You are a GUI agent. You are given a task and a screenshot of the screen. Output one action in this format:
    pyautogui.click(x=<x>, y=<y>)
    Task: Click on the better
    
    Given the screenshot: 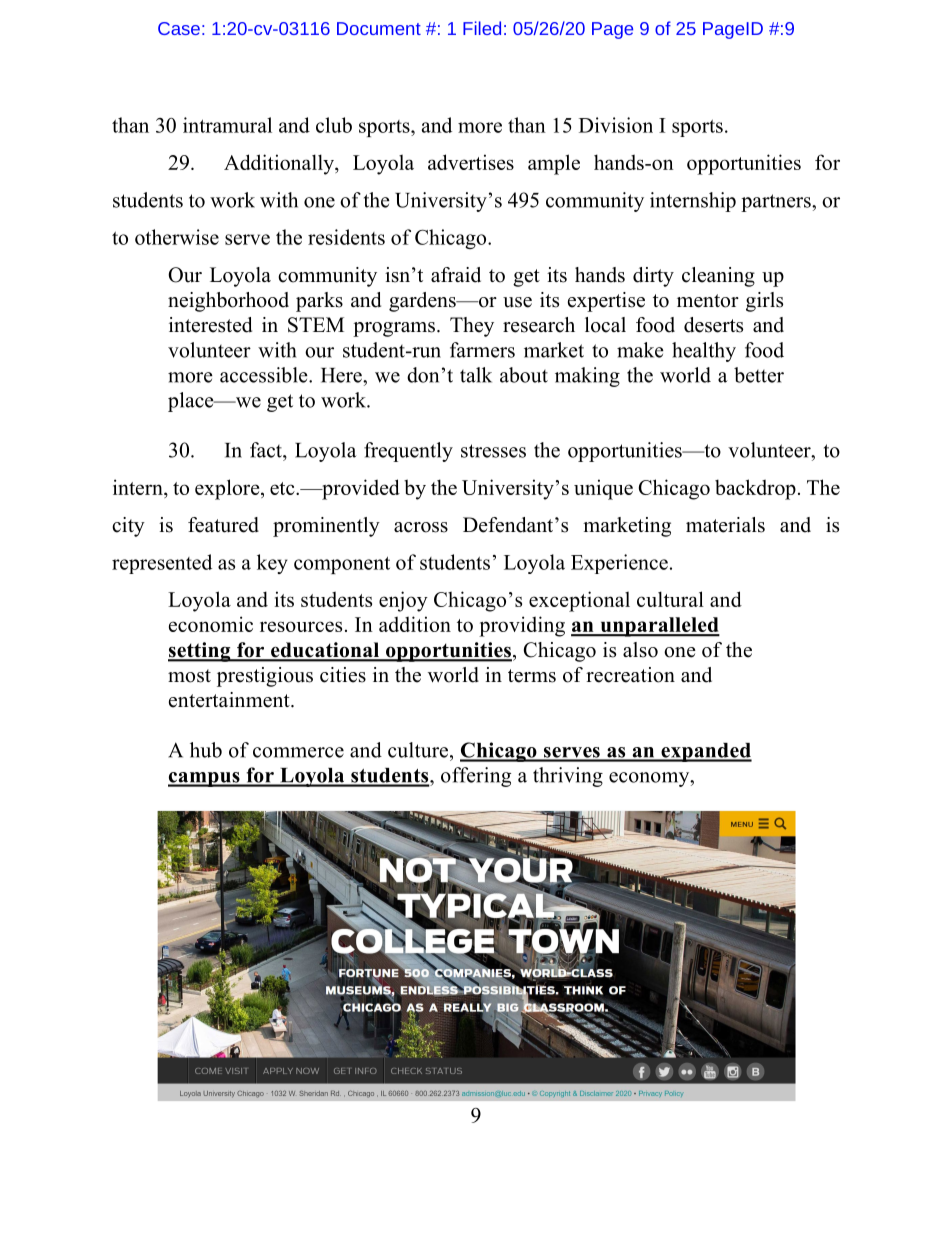 What is the action you would take?
    pyautogui.click(x=759, y=375)
